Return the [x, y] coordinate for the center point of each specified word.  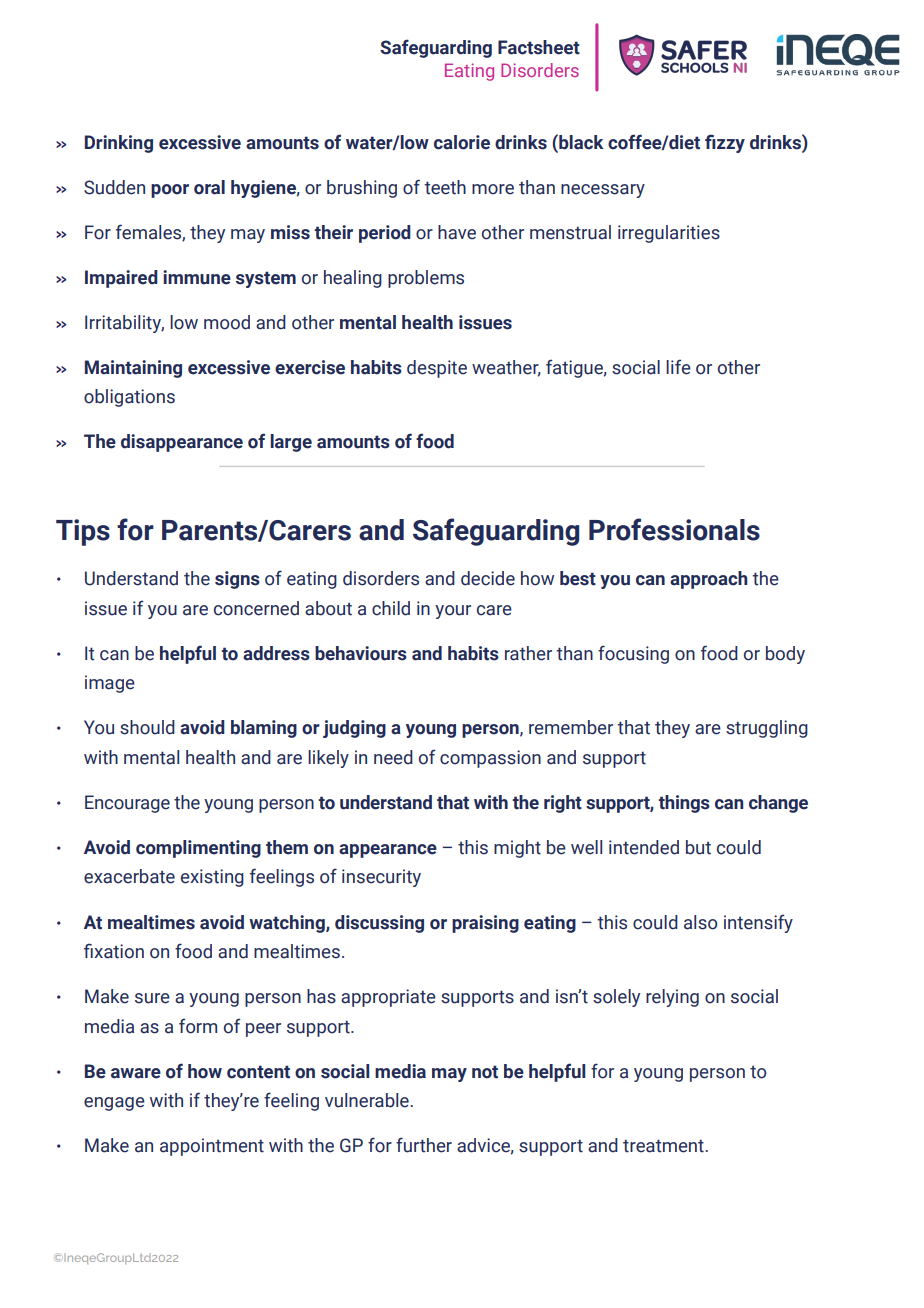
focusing [633, 654]
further [424, 1145]
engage [114, 1104]
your [453, 612]
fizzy [725, 143]
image [110, 684]
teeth [445, 187]
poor [170, 191]
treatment [663, 1146]
